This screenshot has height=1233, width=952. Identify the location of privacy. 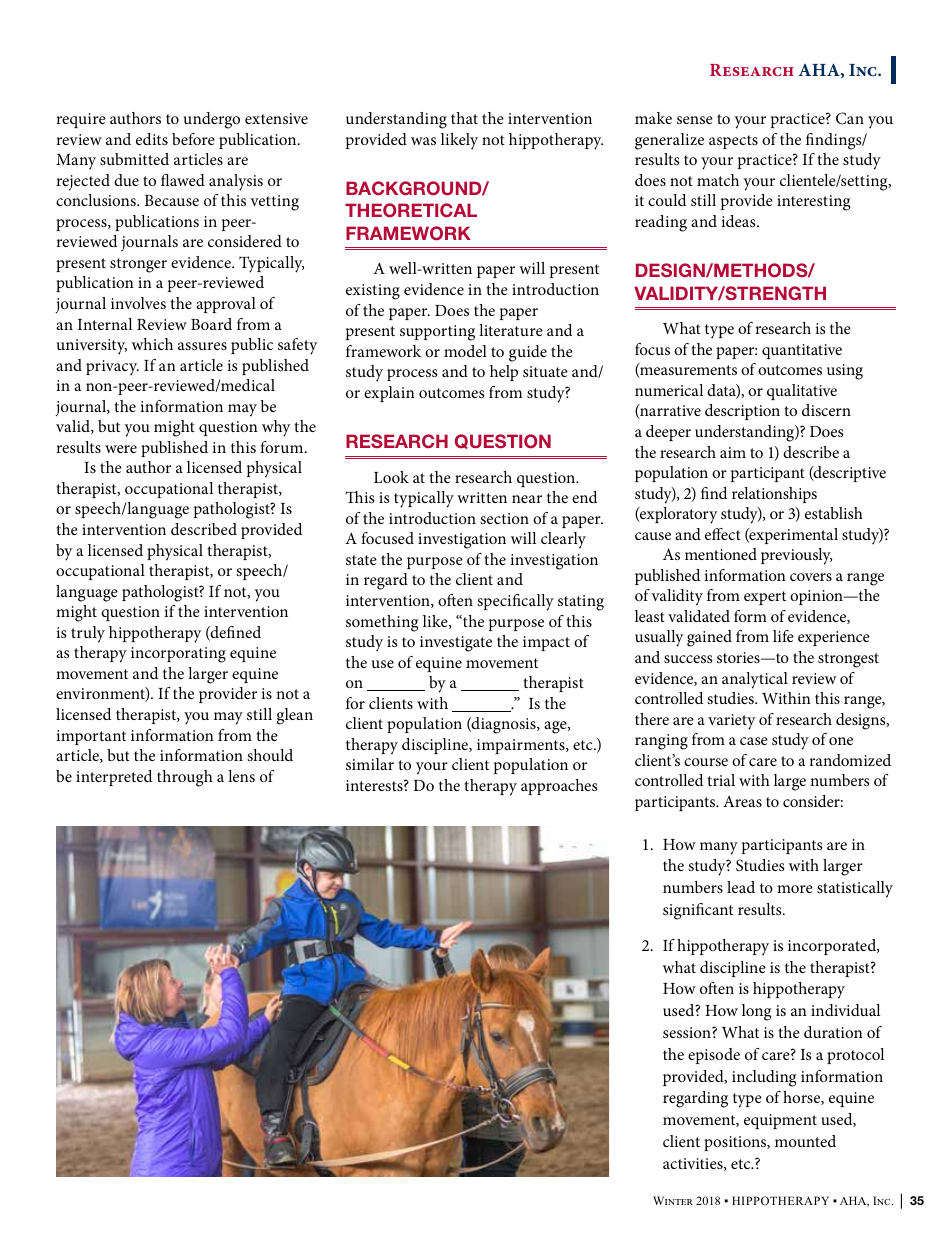
(112, 368).
